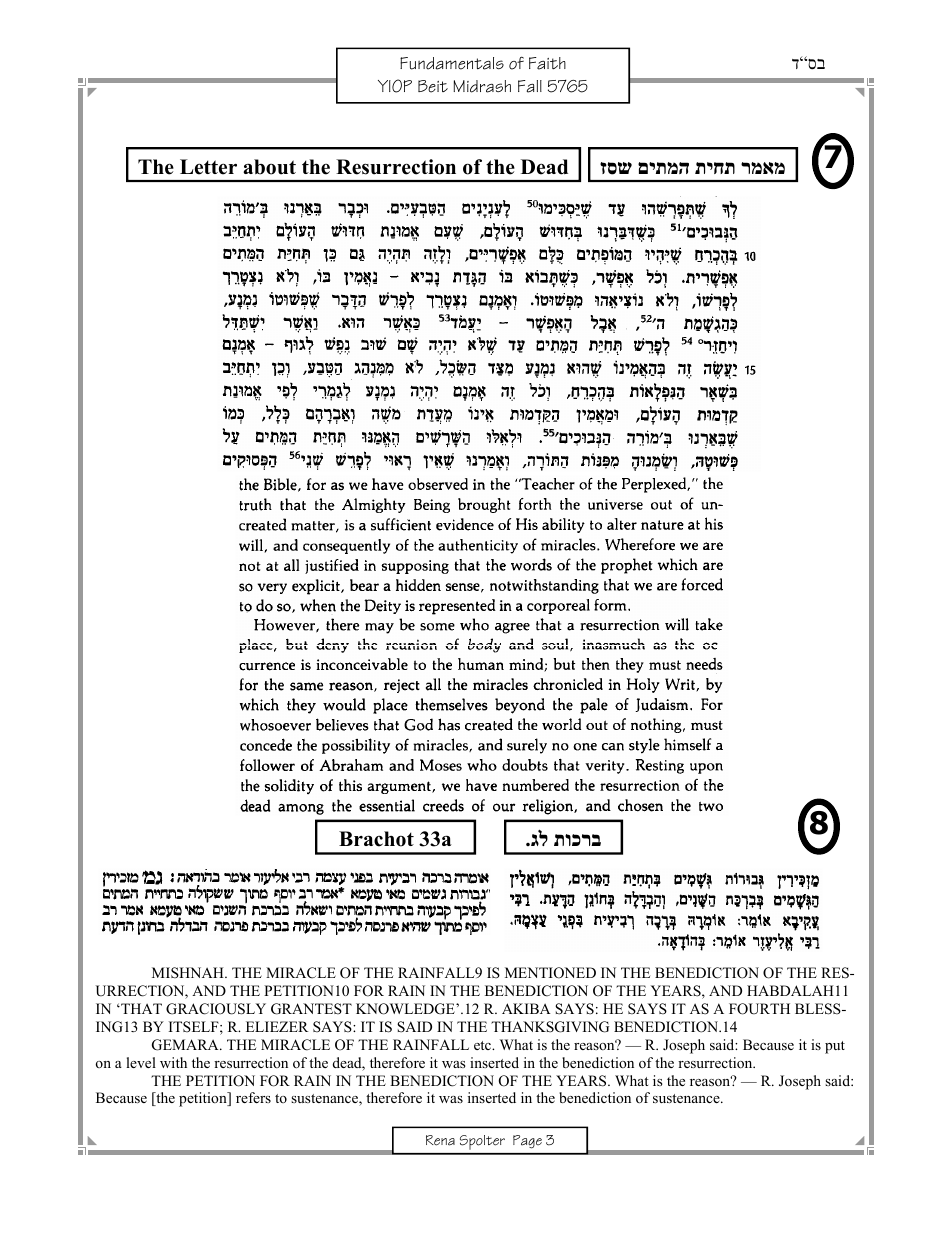  Describe the element at coordinates (482, 86) in the screenshot. I see `Midrash` at that location.
